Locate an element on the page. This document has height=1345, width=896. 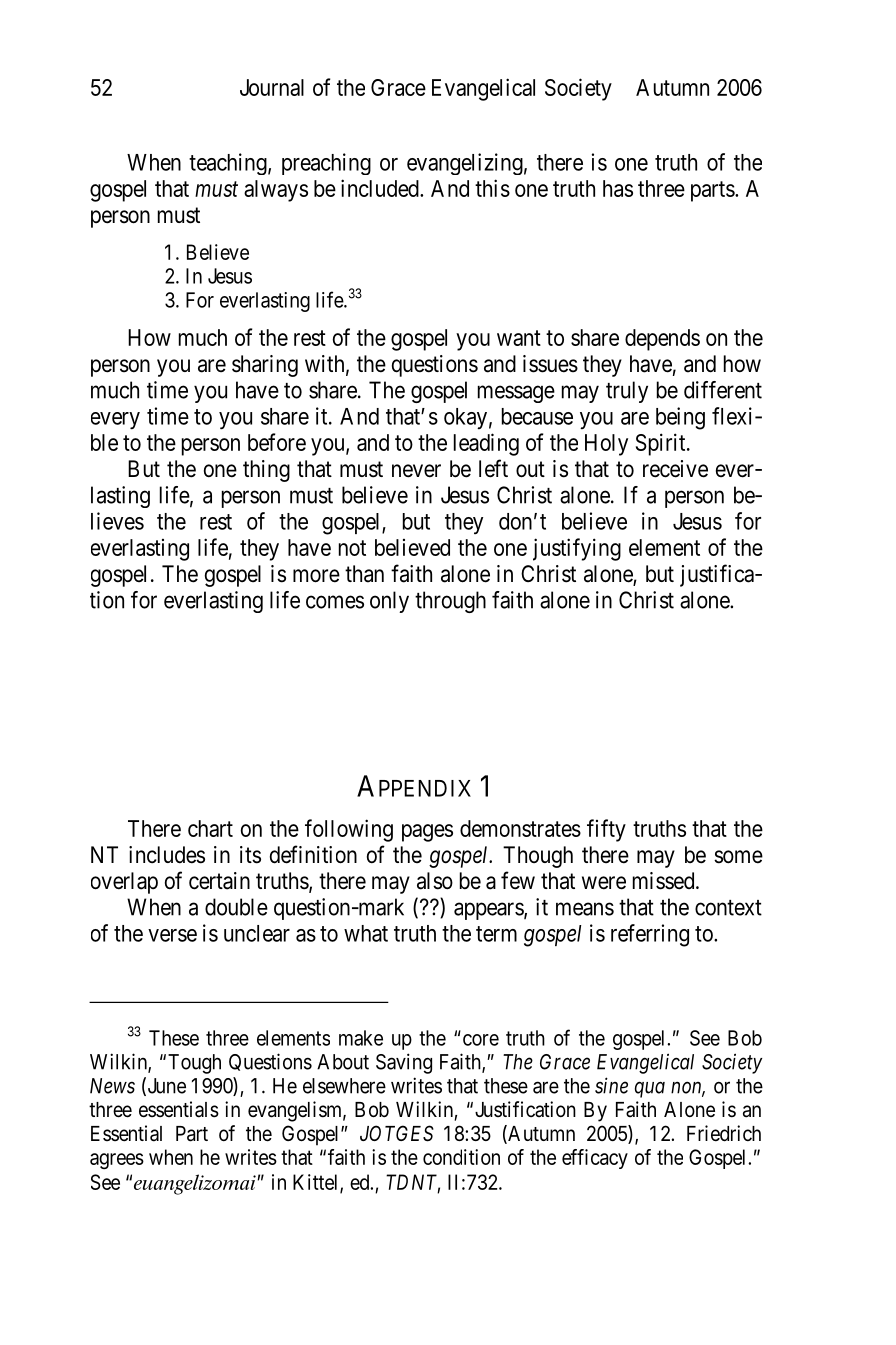
Saving is located at coordinates (404, 1063).
